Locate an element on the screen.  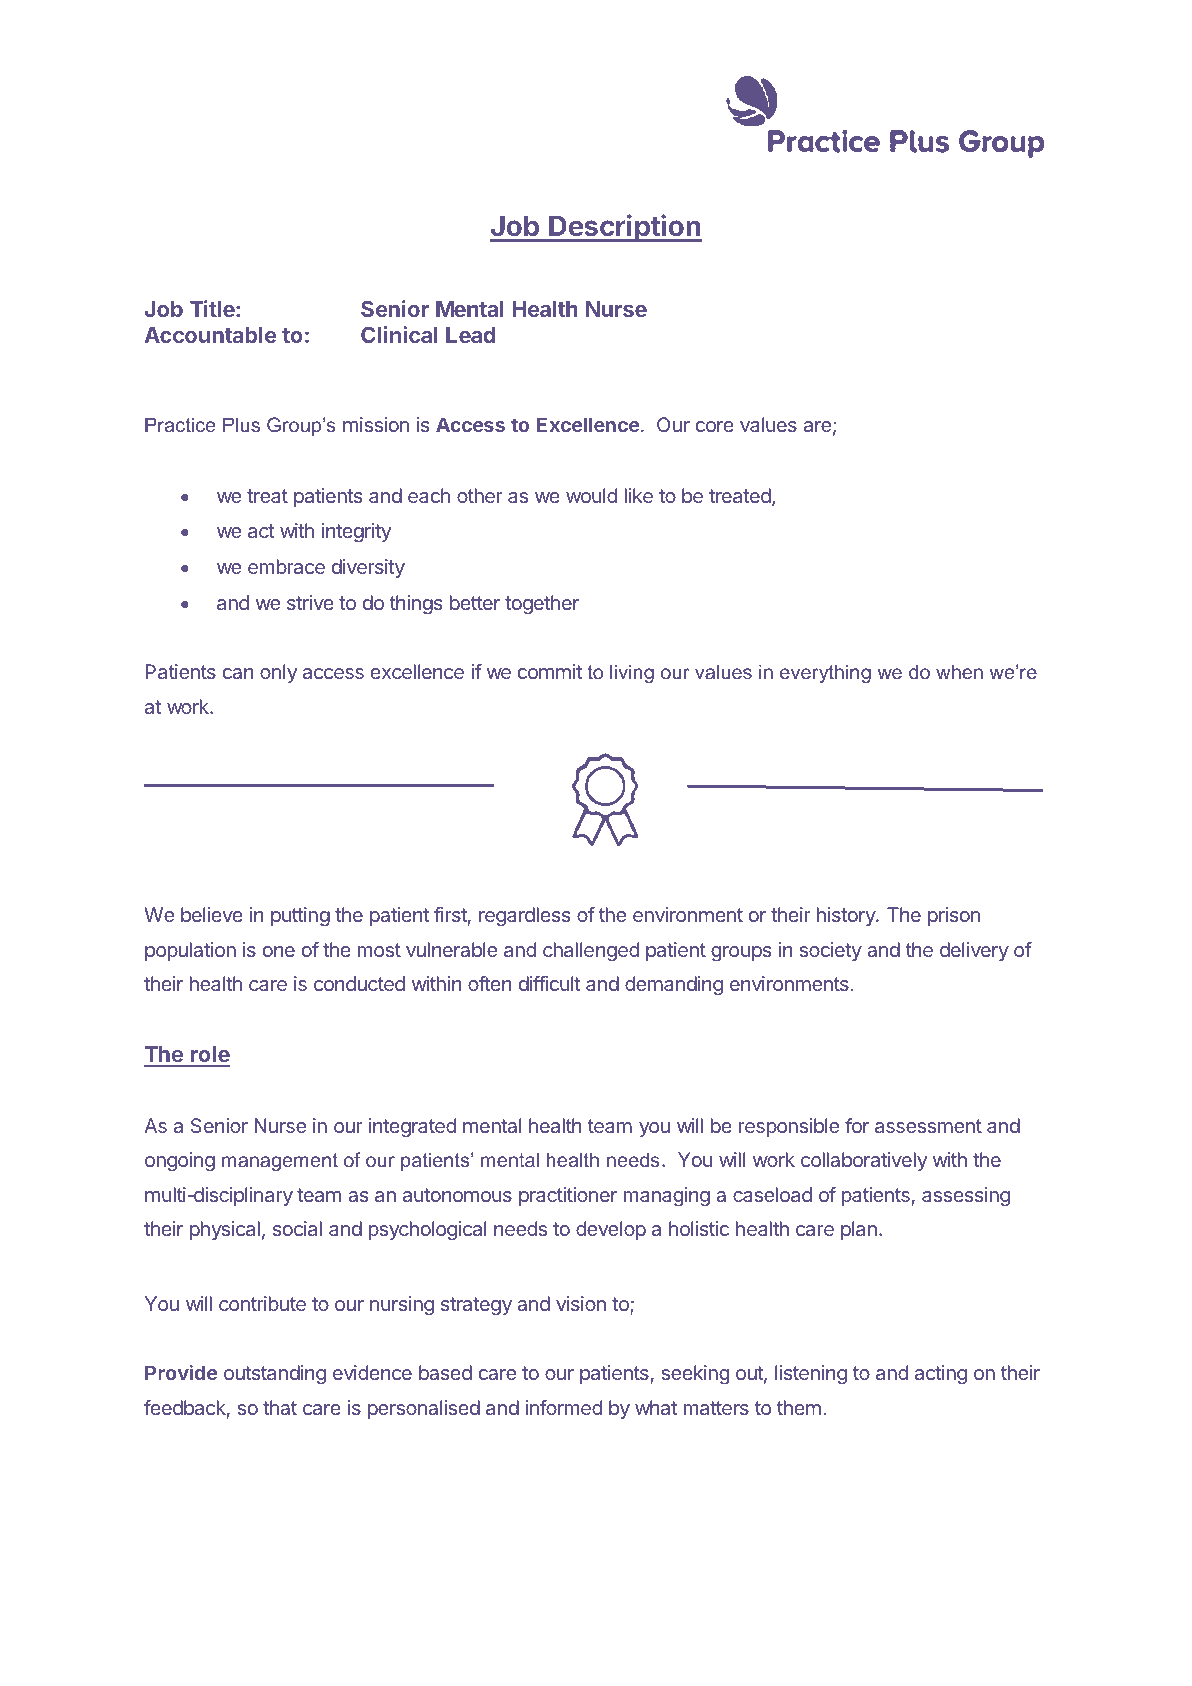
regardless is located at coordinates (524, 917).
